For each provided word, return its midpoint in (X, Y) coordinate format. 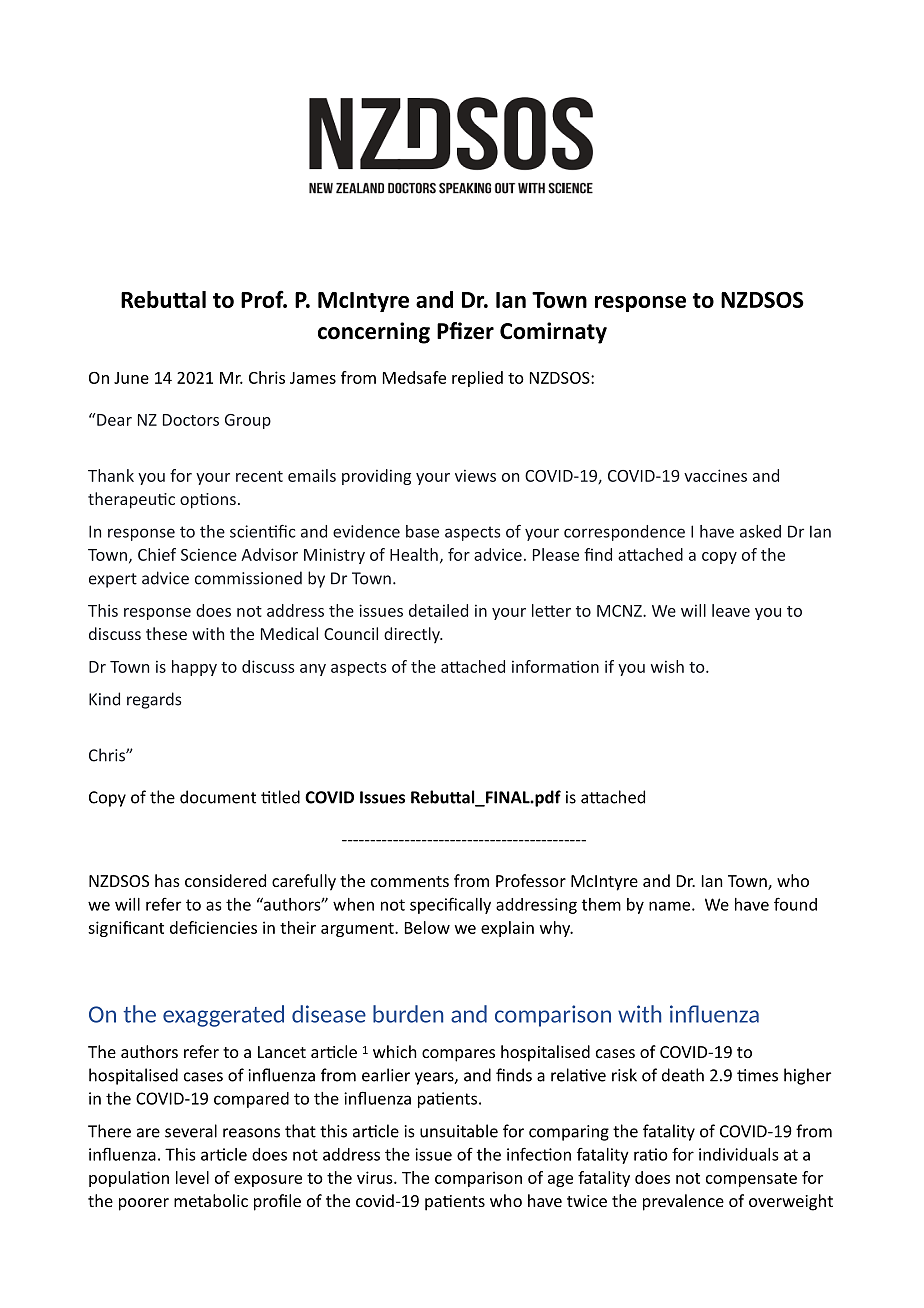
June (131, 378)
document (218, 797)
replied (477, 379)
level (192, 1177)
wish (667, 666)
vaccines (715, 475)
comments (410, 881)
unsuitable (459, 1131)
